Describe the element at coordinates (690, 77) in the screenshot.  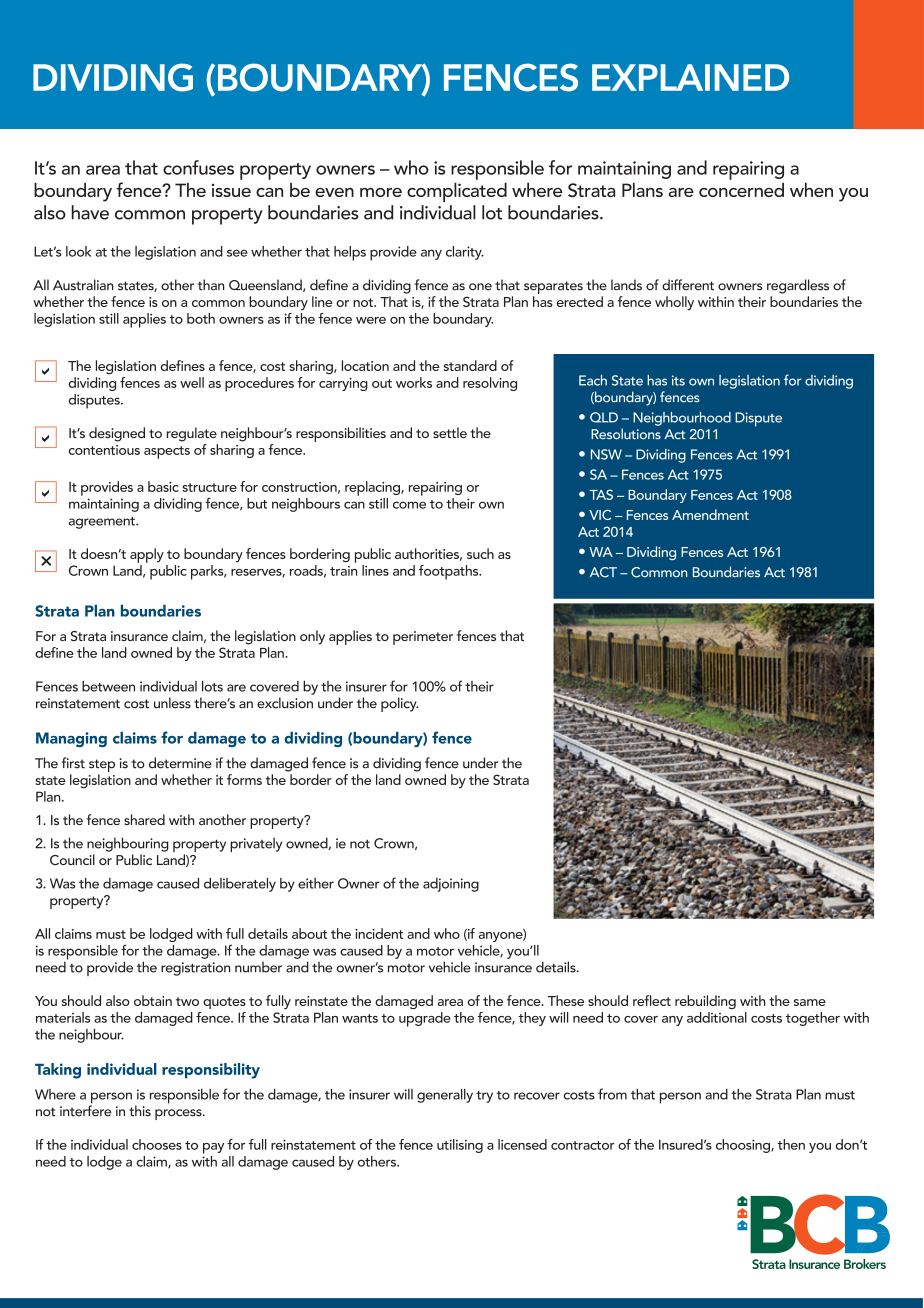
I see `EXPLAINED` at that location.
